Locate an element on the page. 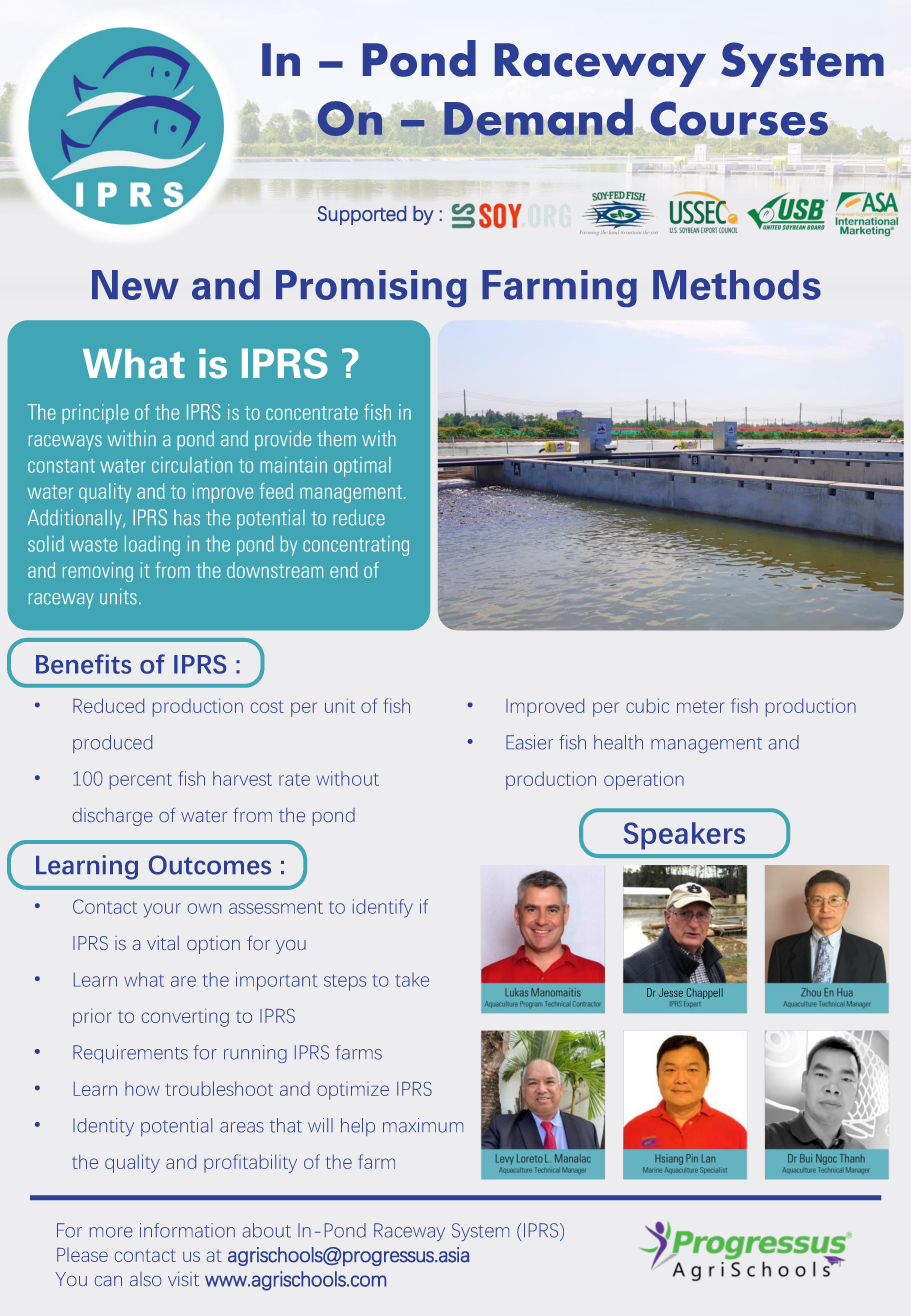  more is located at coordinates (111, 1232).
